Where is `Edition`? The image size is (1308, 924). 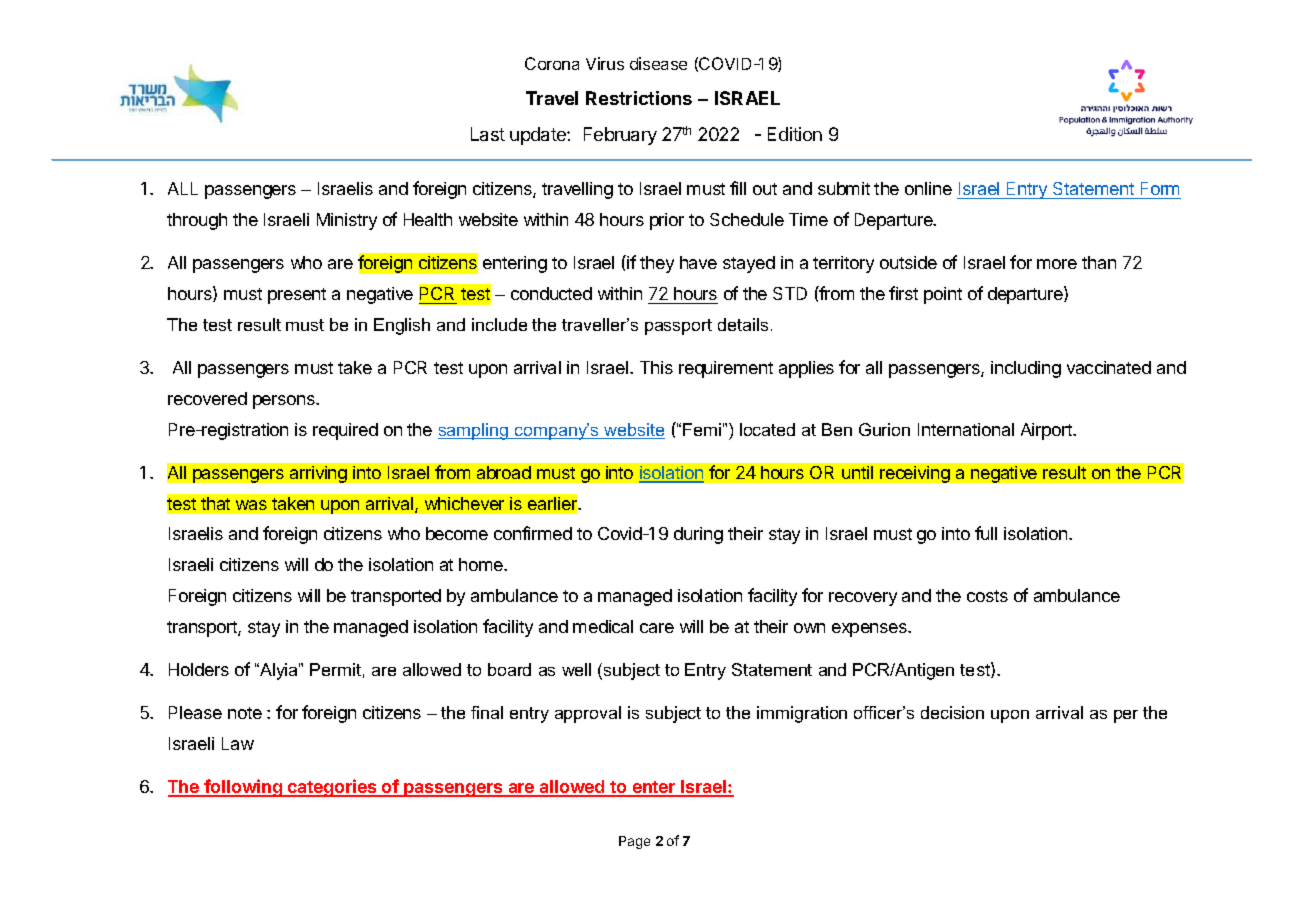
Edition is located at coordinates (795, 134).
